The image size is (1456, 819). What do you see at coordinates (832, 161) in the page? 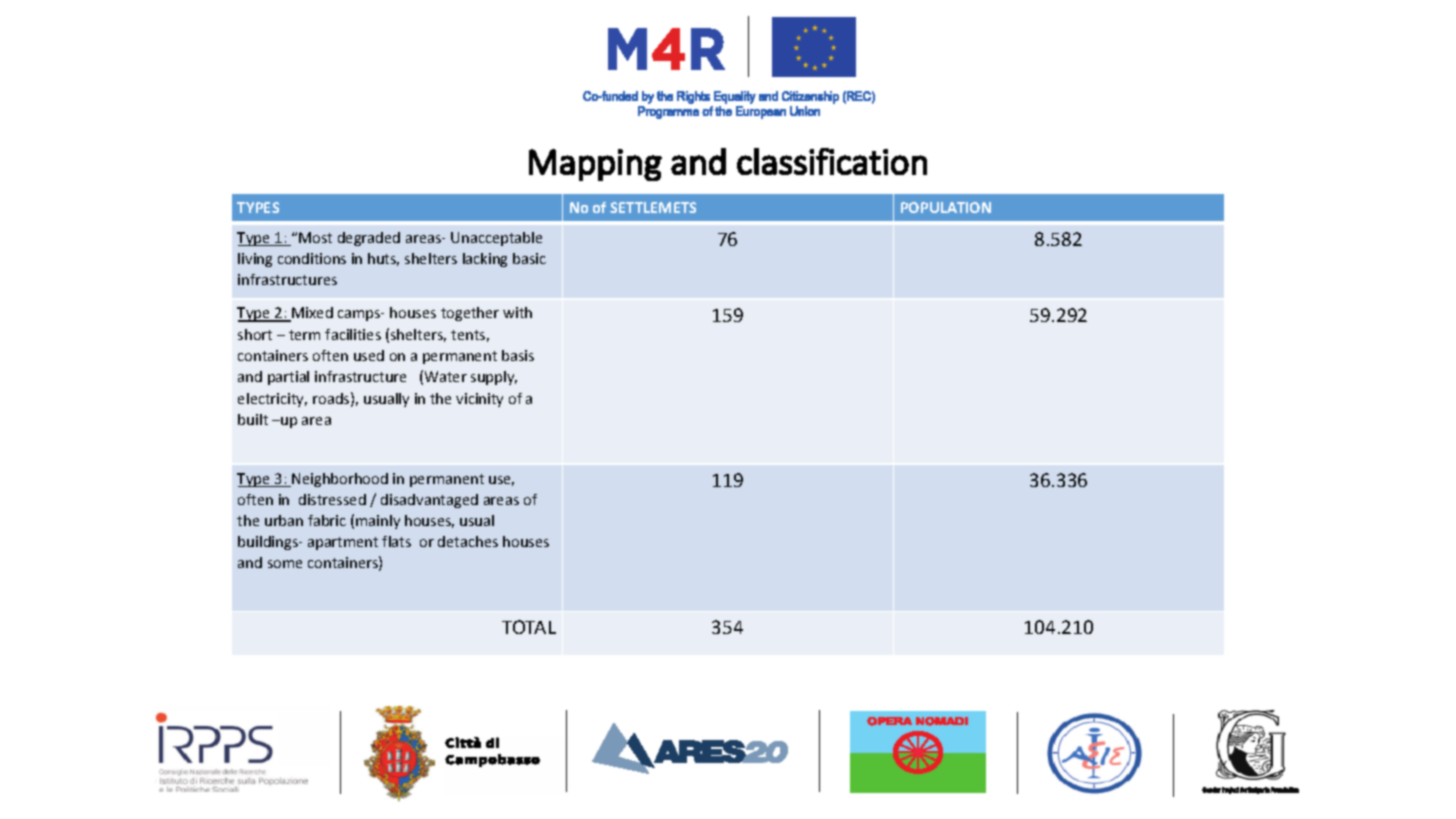
I see `classification` at bounding box center [832, 161].
